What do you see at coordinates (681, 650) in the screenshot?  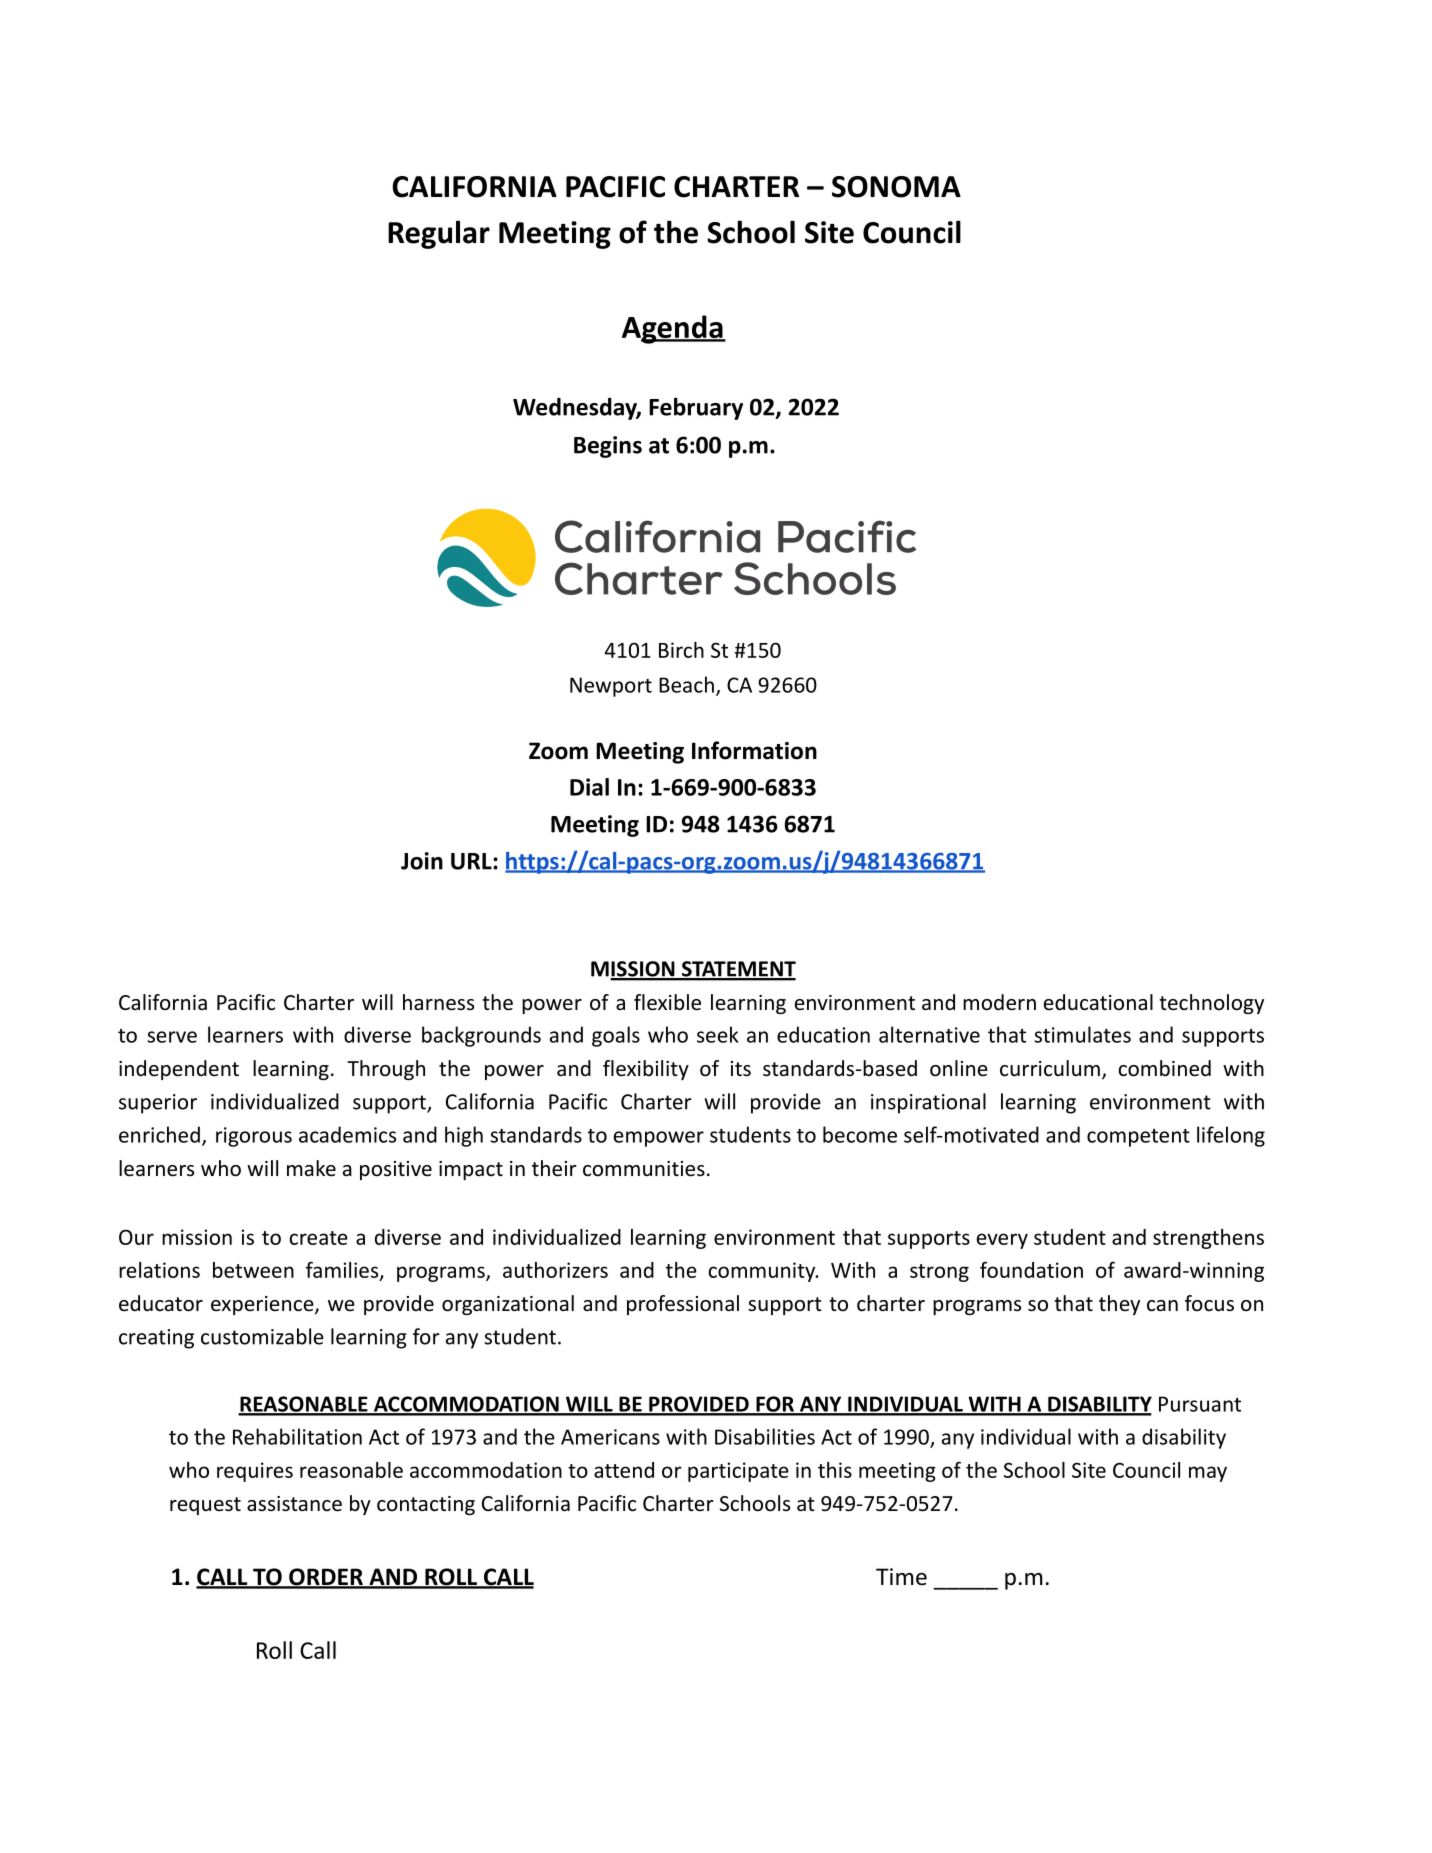 I see `Birch` at bounding box center [681, 650].
